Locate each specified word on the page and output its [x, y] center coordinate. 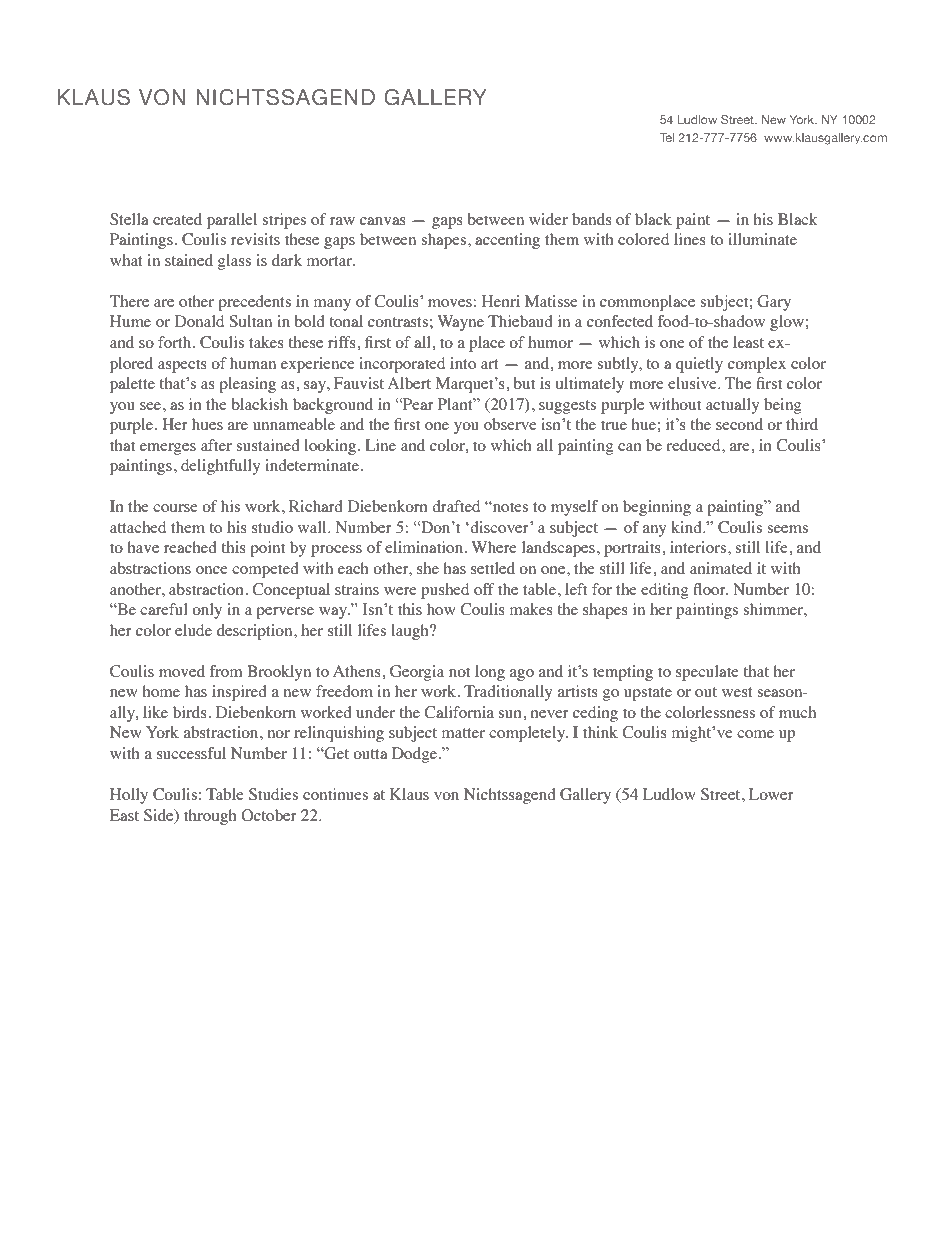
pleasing [248, 385]
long [490, 673]
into [463, 363]
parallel [232, 221]
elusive [693, 383]
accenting [507, 241]
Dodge [416, 755]
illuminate [762, 239]
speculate [707, 673]
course [175, 508]
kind [687, 527]
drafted [456, 506]
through [210, 817]
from [226, 671]
